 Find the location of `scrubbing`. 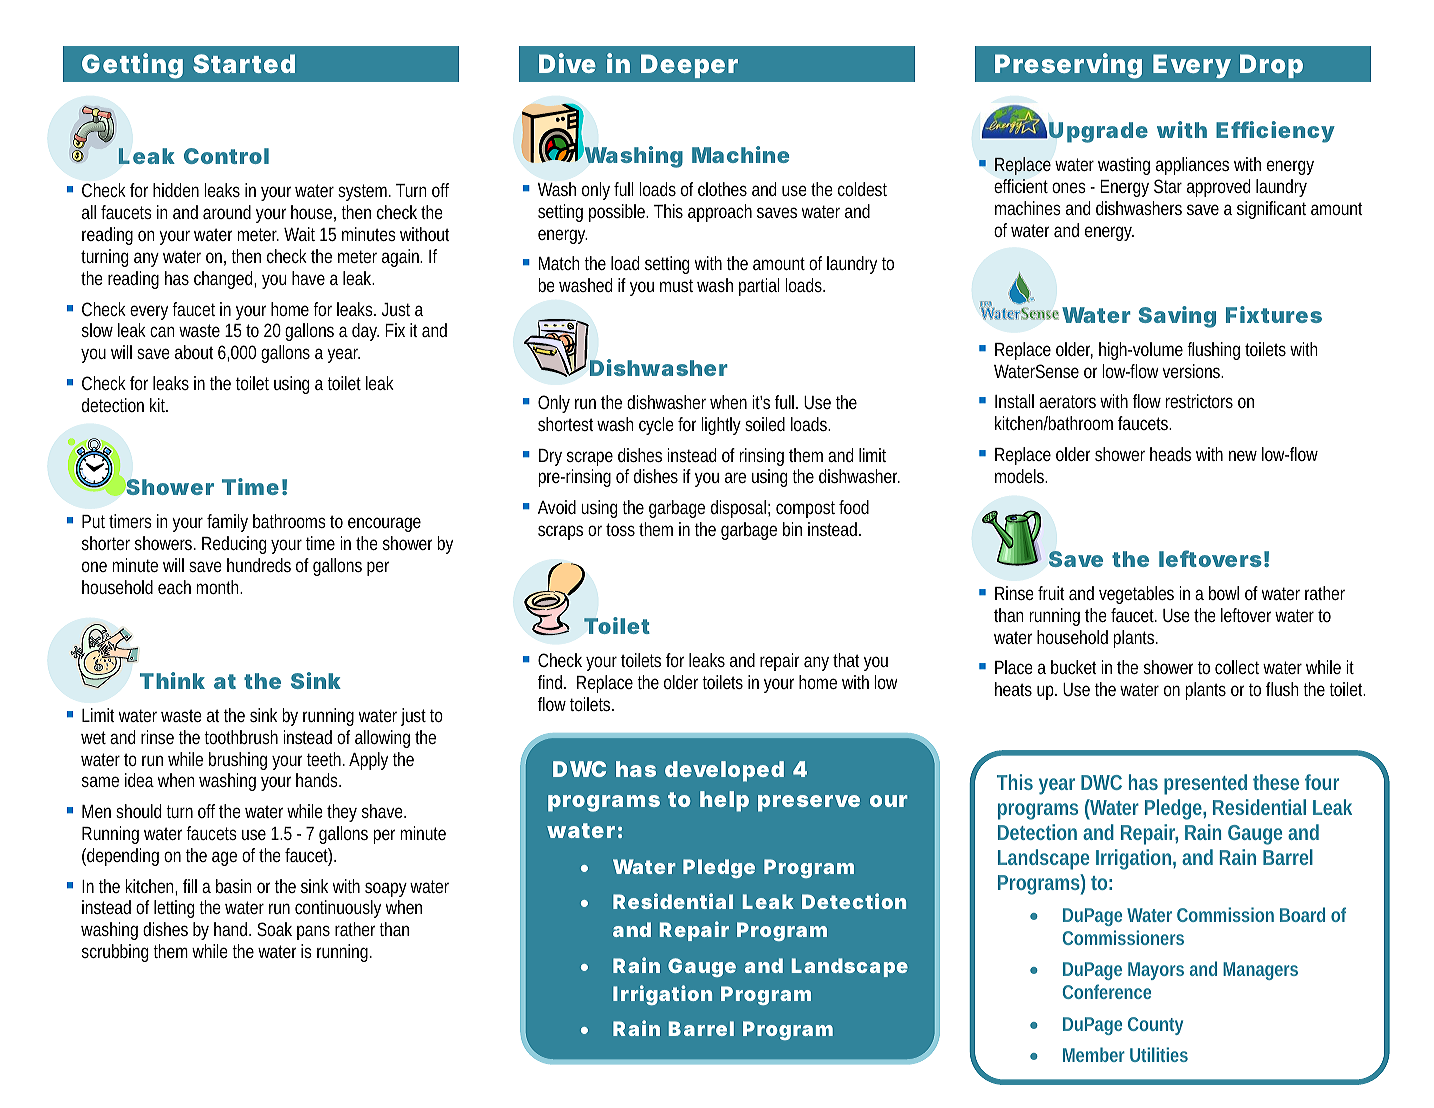

scrubbing is located at coordinates (118, 953).
